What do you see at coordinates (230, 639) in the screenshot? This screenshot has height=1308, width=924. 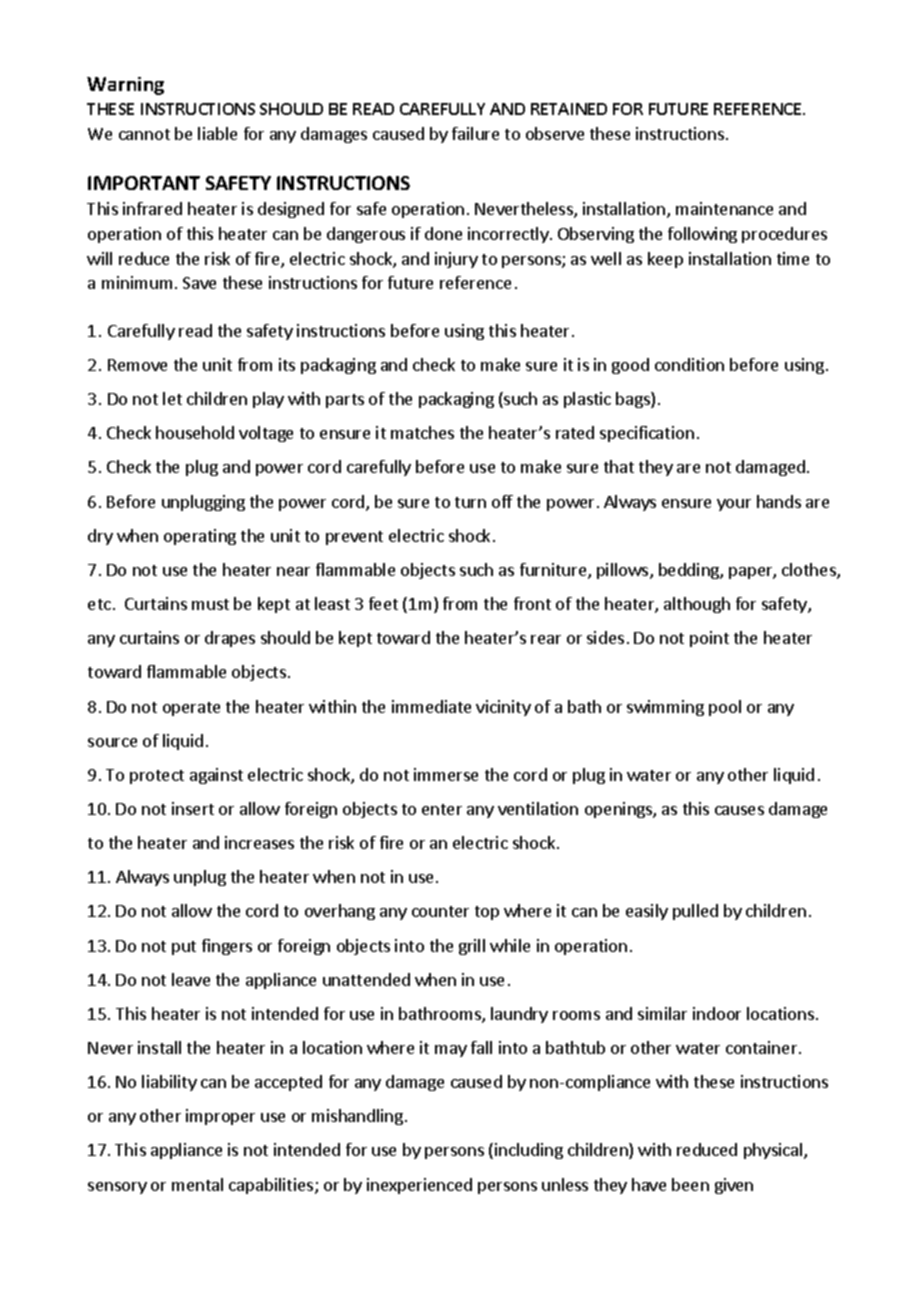 I see `drapes` at bounding box center [230, 639].
